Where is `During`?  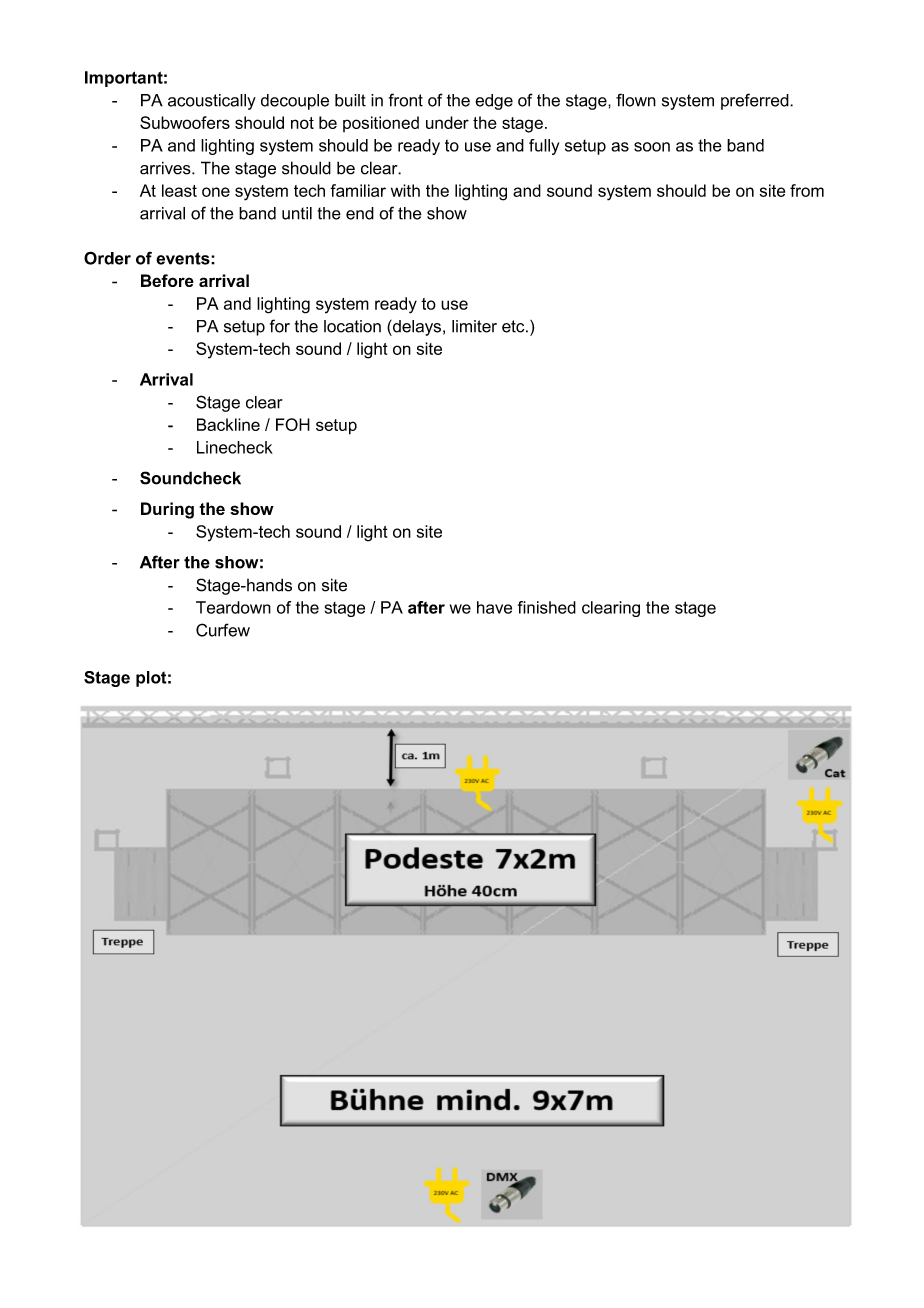 During is located at coordinates (167, 510).
